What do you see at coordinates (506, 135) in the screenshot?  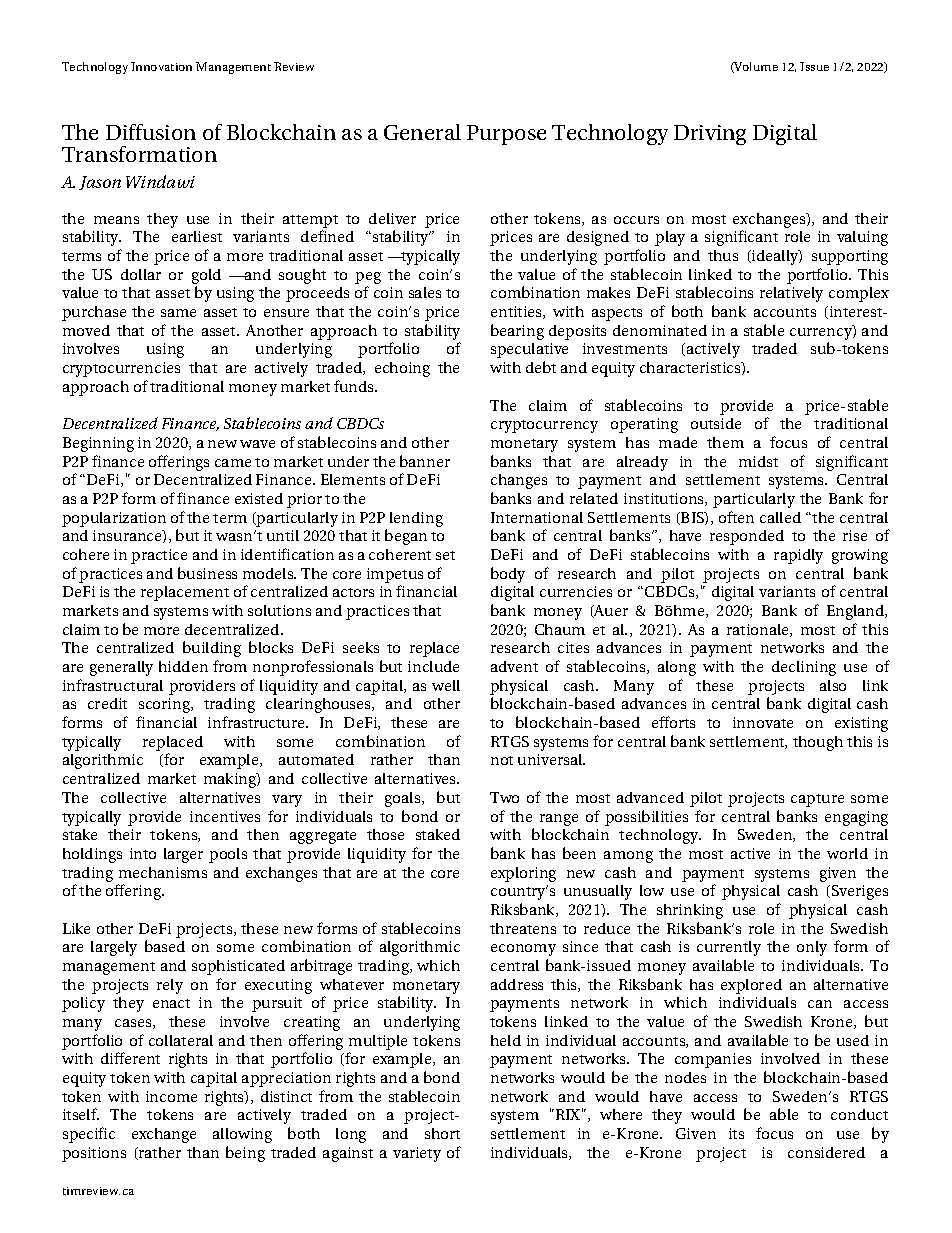 I see `Purpose` at bounding box center [506, 135].
